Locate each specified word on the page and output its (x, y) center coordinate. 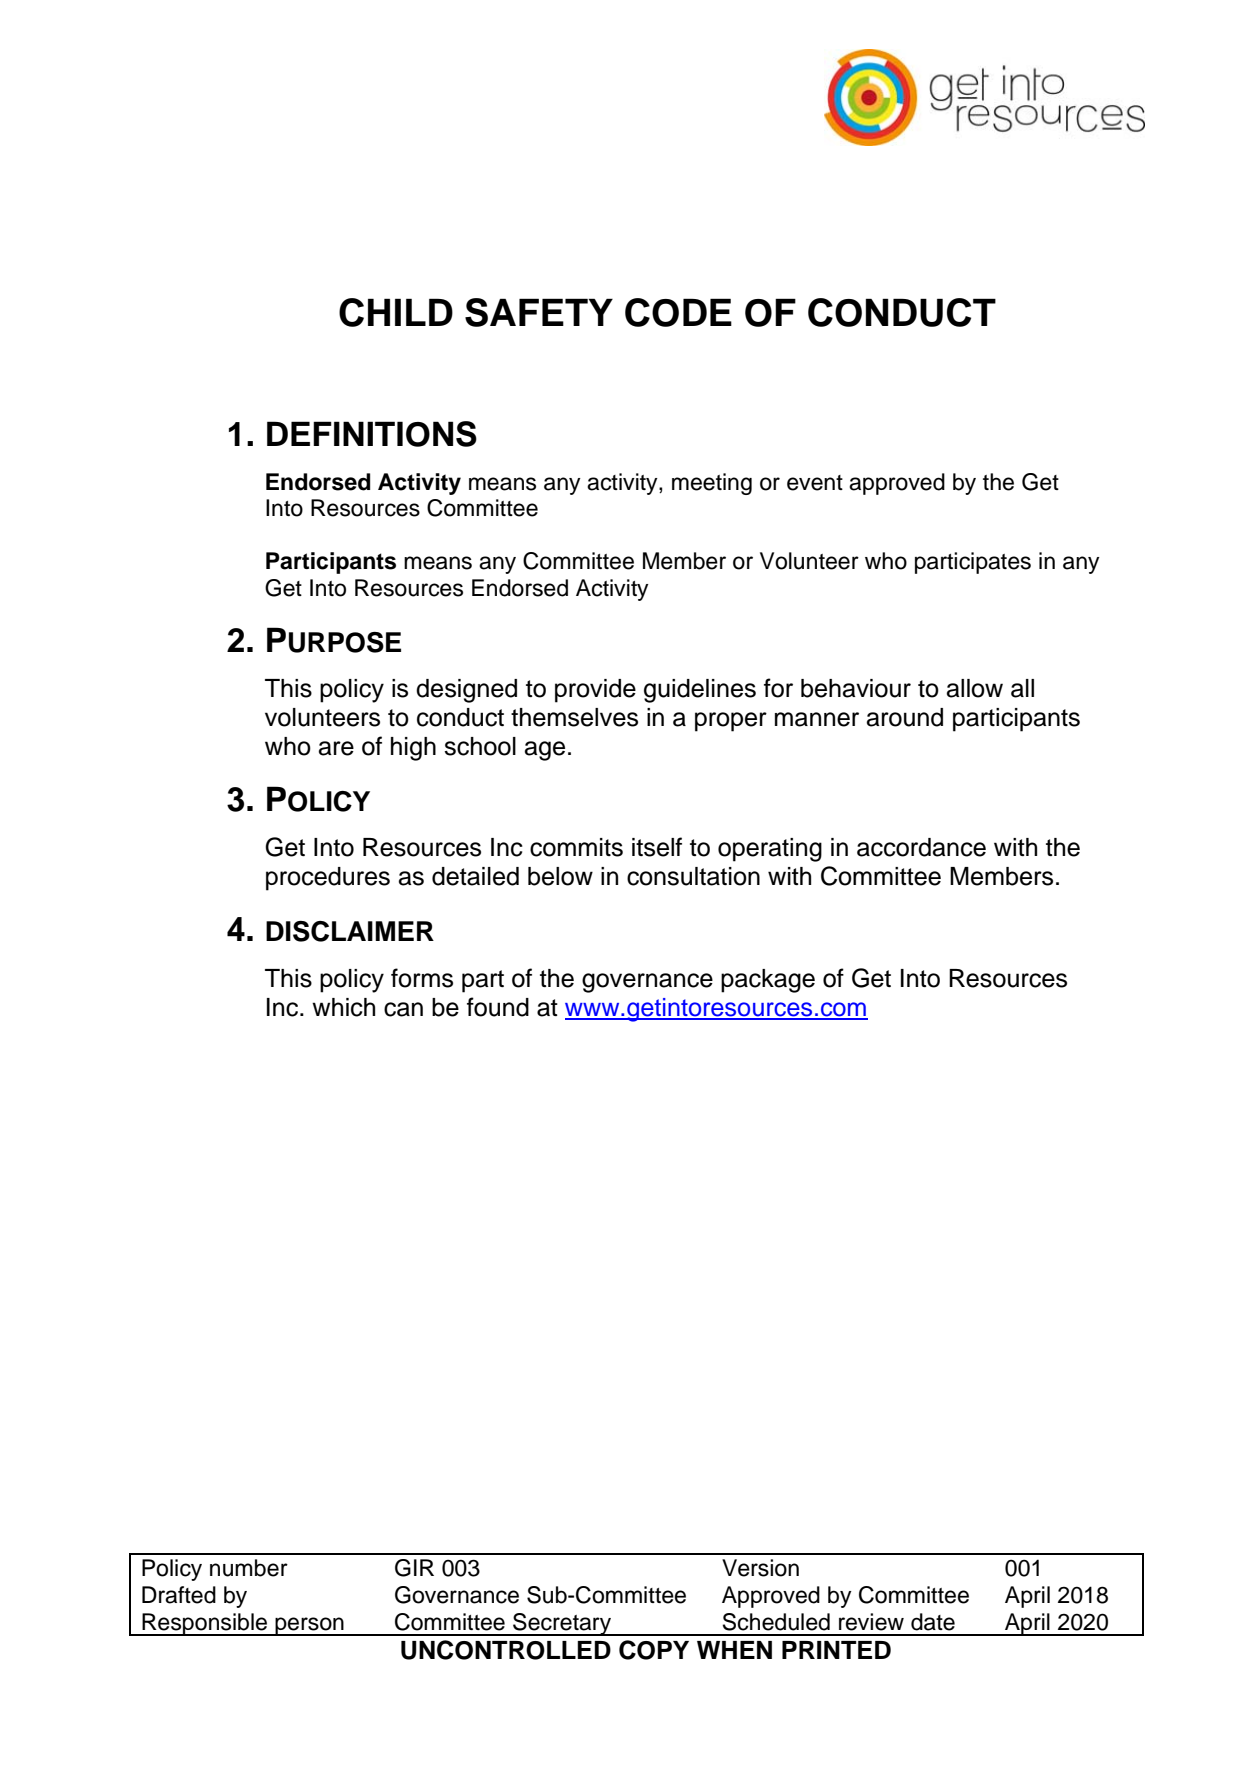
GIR (414, 1568)
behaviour (856, 688)
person (309, 1626)
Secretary (562, 1624)
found (498, 1007)
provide (595, 691)
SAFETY (539, 312)
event (815, 483)
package (768, 981)
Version (760, 1568)
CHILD (396, 312)
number (249, 1568)
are (336, 748)
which (343, 1007)
